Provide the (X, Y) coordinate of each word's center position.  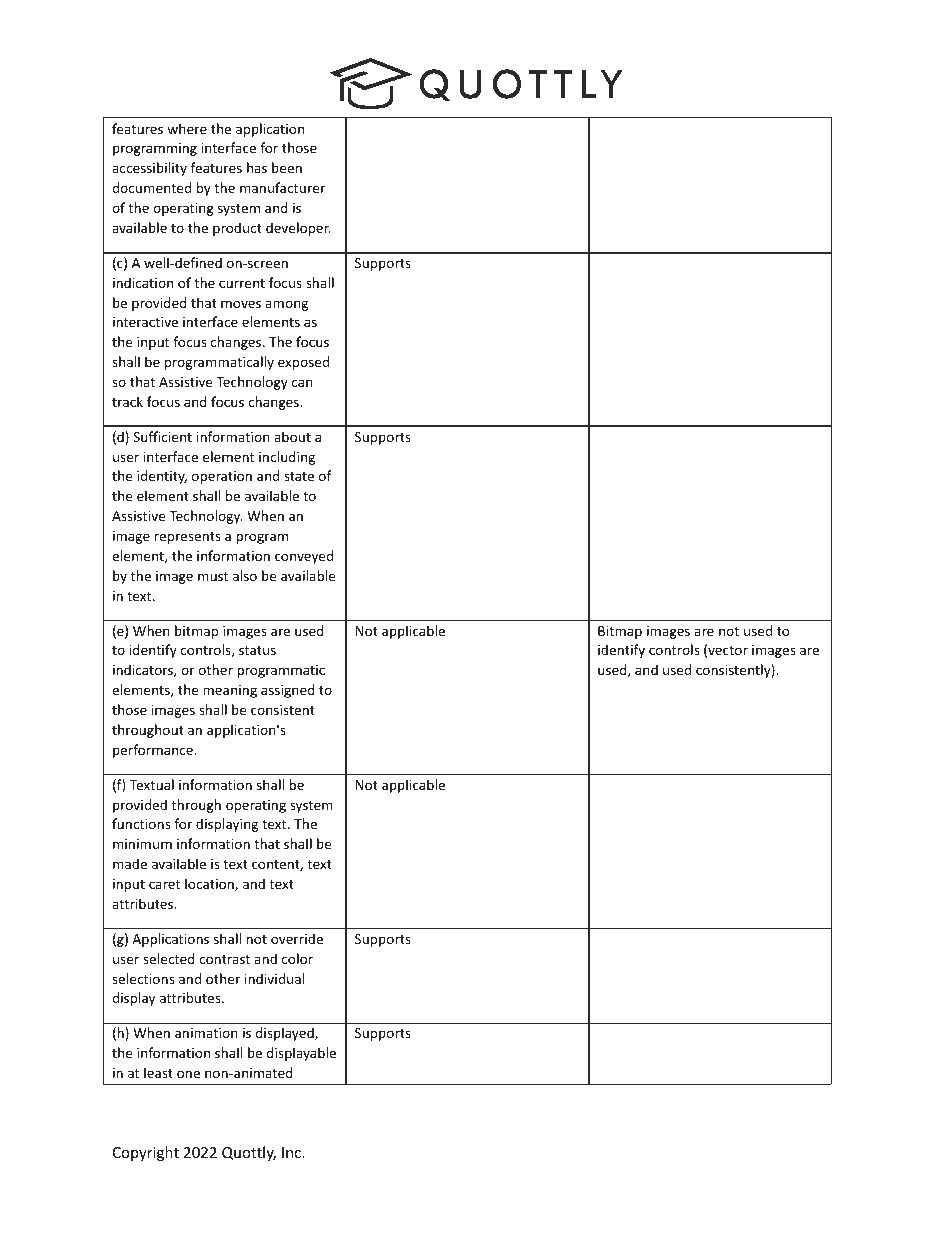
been (287, 167)
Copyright (146, 1153)
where (187, 128)
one (188, 1074)
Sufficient (162, 436)
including (287, 458)
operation (222, 477)
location (210, 884)
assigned (288, 691)
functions (141, 823)
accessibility (149, 169)
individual (274, 978)
